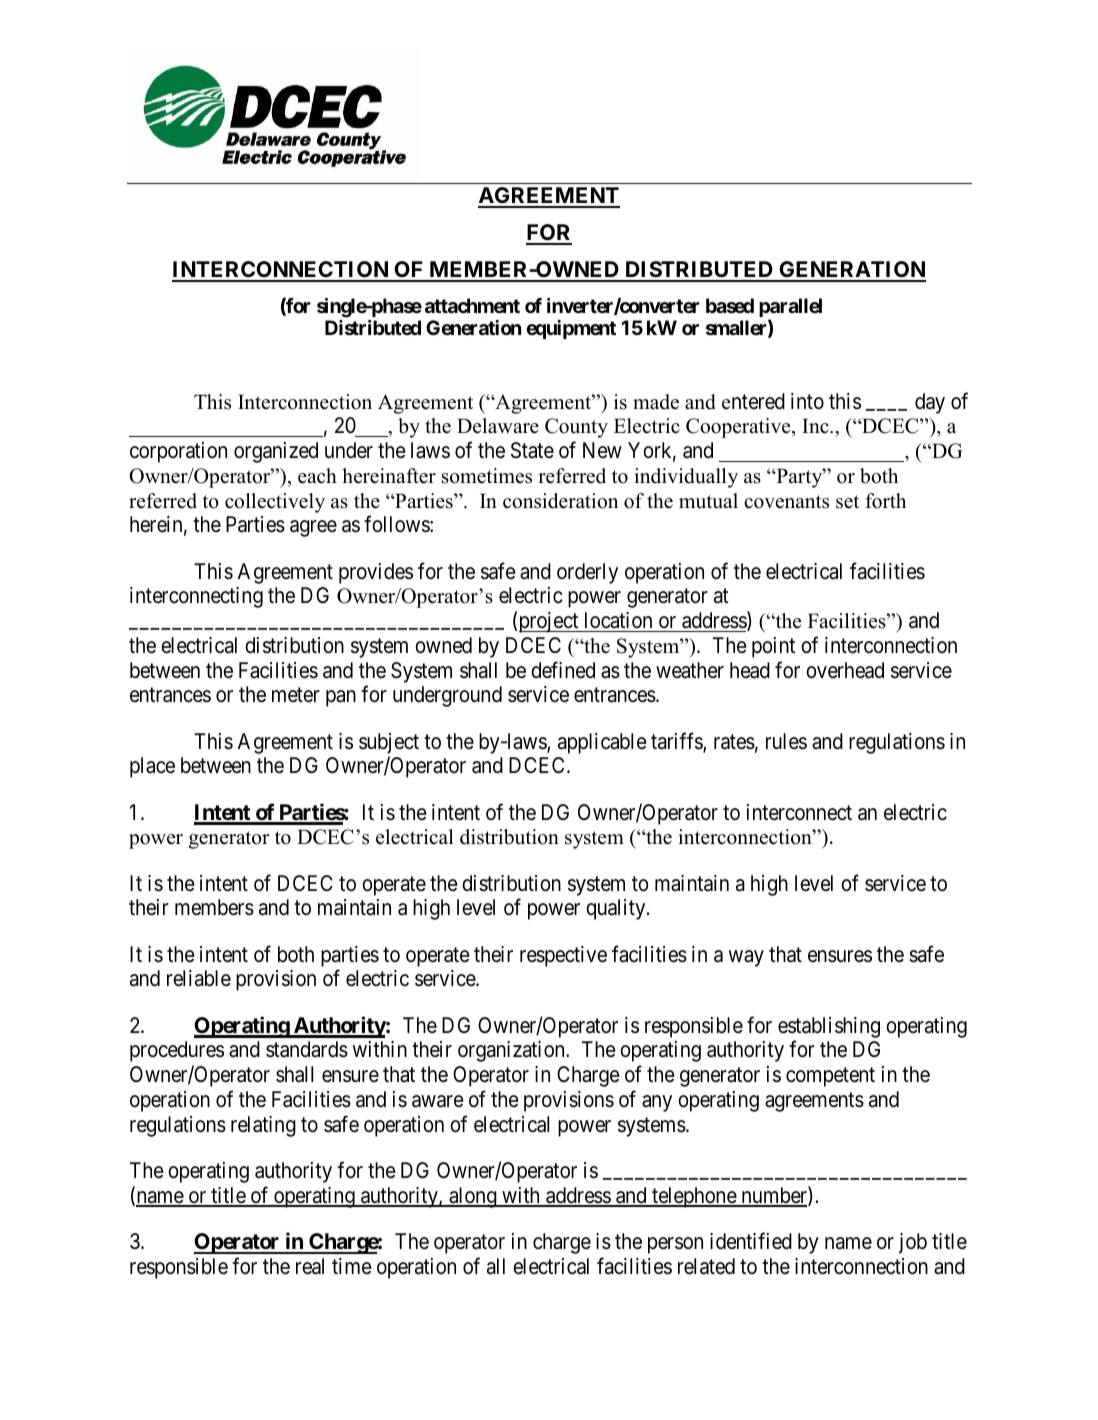 The height and width of the document is (1420, 1098). I want to click on organized, so click(276, 452).
